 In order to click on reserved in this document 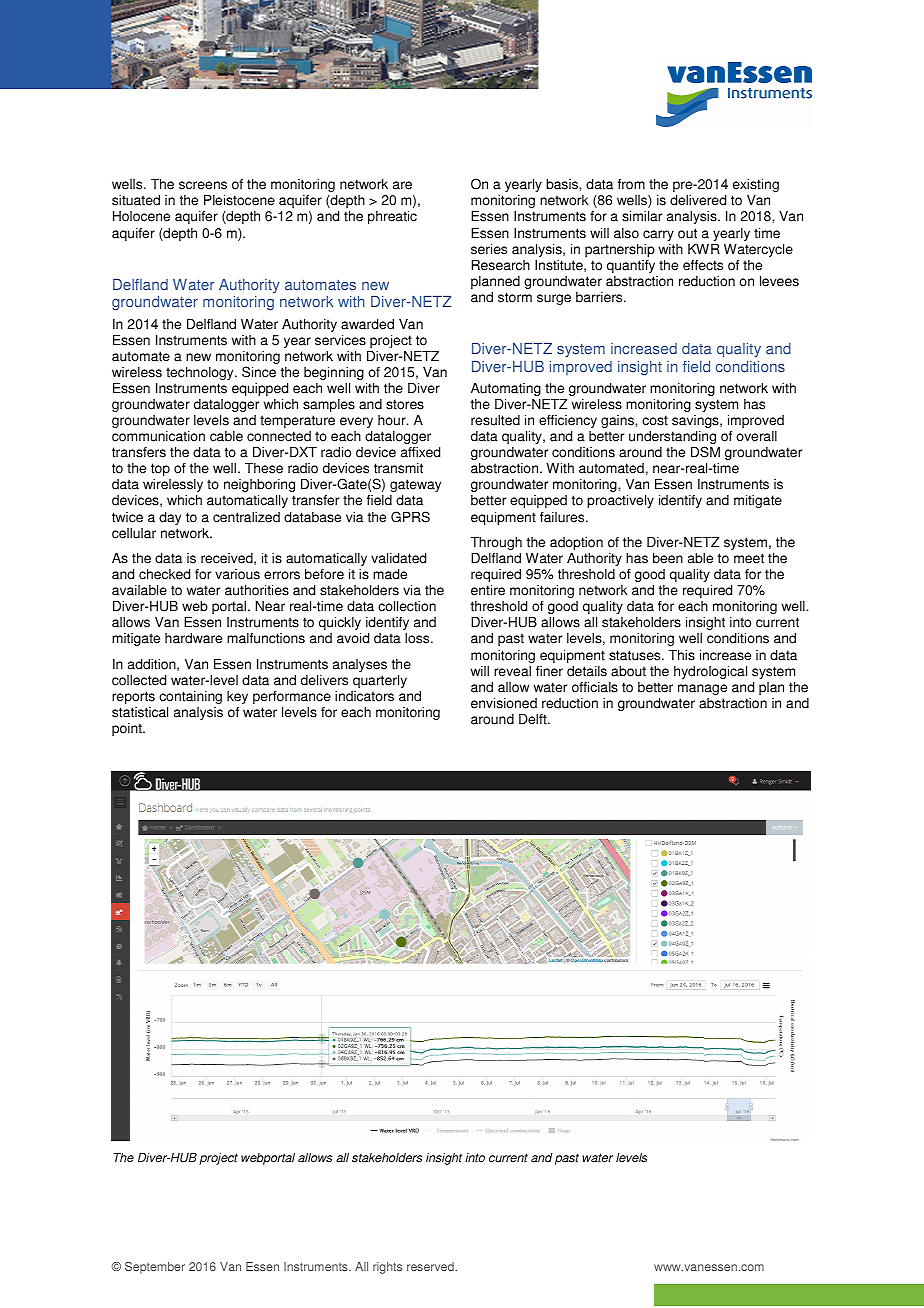, I will do `click(431, 1266)`.
